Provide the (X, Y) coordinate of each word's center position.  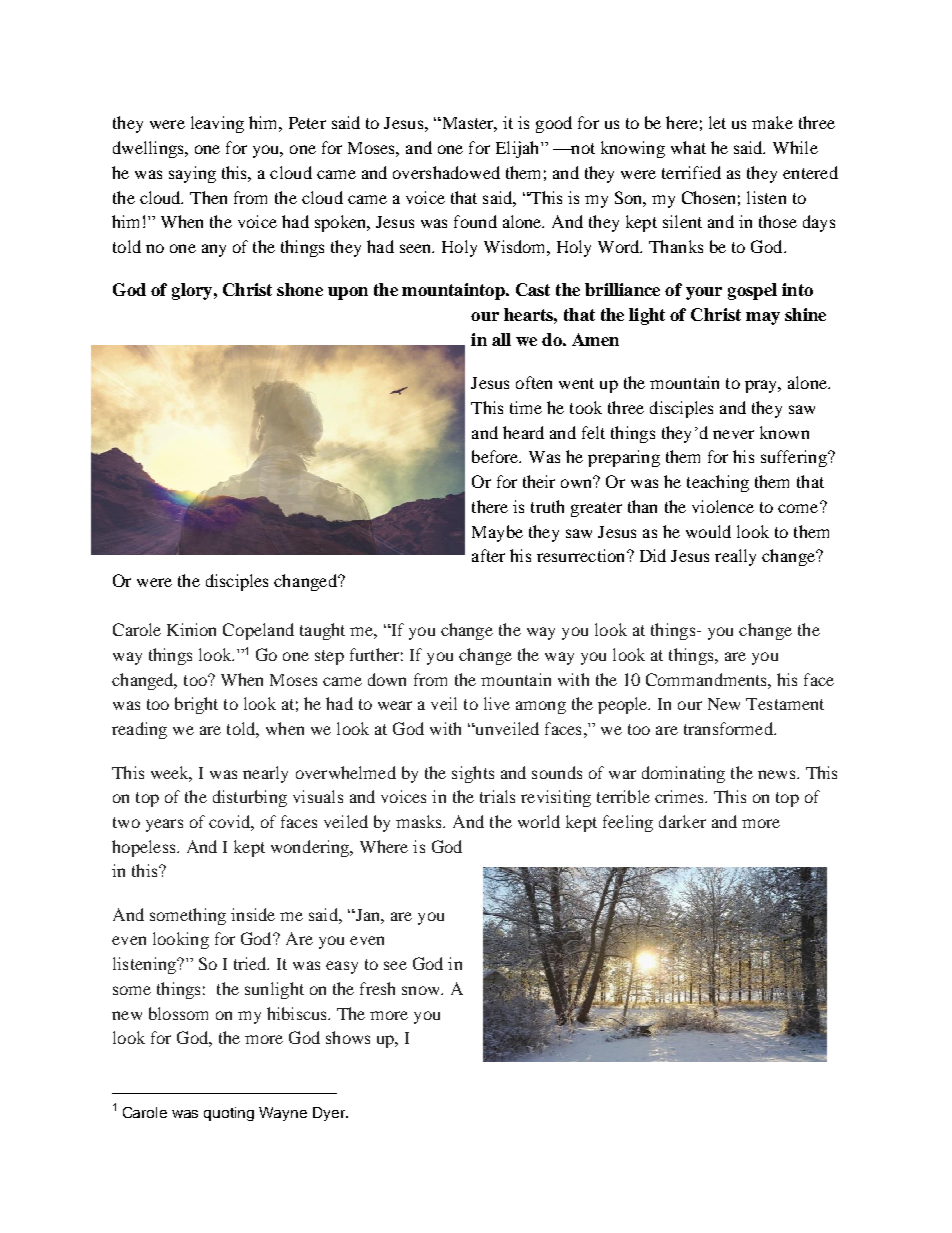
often (534, 382)
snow (422, 990)
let (717, 122)
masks (420, 821)
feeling (628, 823)
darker (682, 821)
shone (300, 289)
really (735, 557)
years (164, 825)
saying (192, 174)
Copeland (258, 631)
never (733, 434)
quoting (229, 1114)
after (488, 555)
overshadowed (446, 172)
